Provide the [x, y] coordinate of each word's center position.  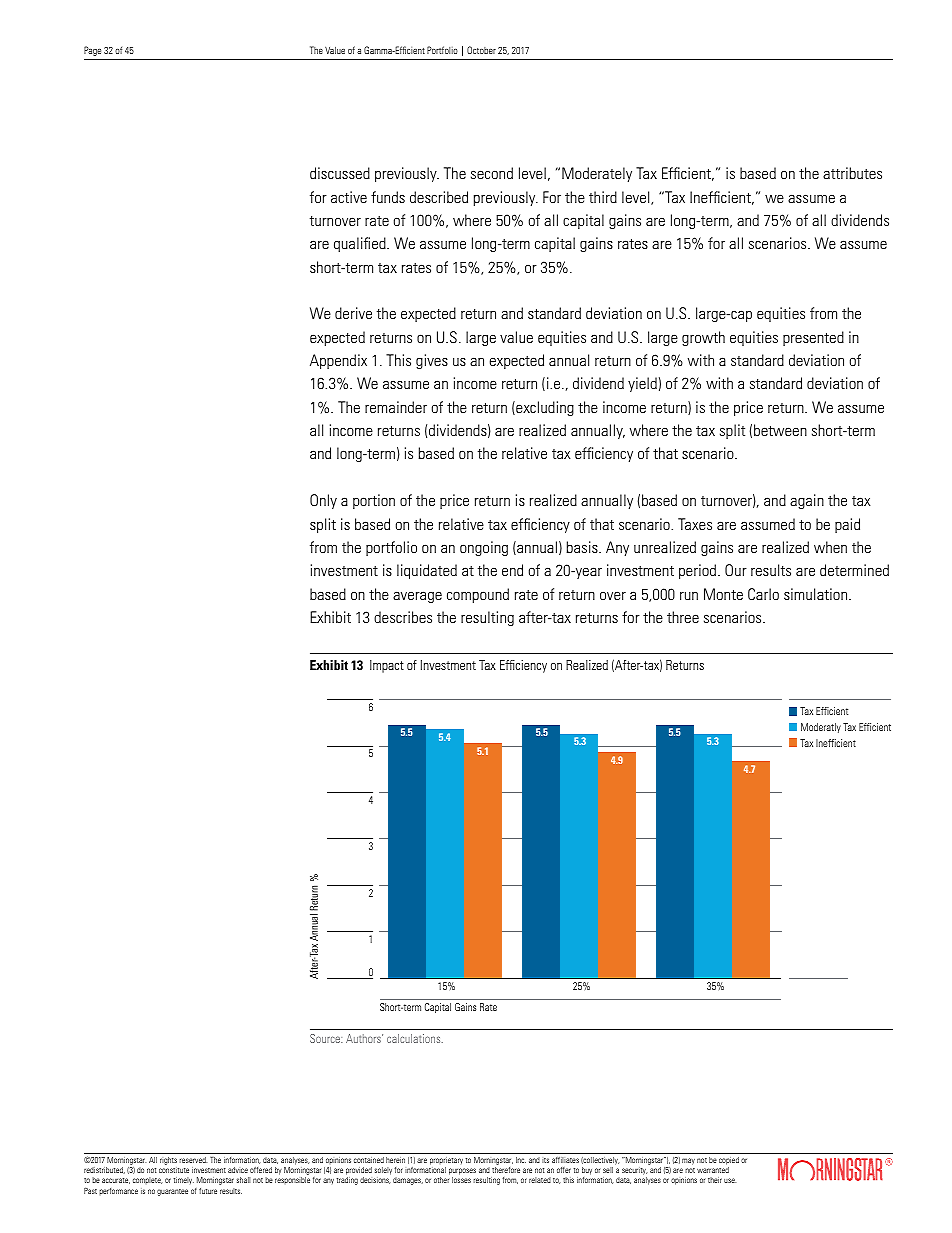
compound [478, 595]
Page [92, 51]
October [481, 50]
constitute [174, 1170]
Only [323, 501]
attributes [852, 173]
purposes [462, 1173]
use [730, 1180]
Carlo [763, 594]
